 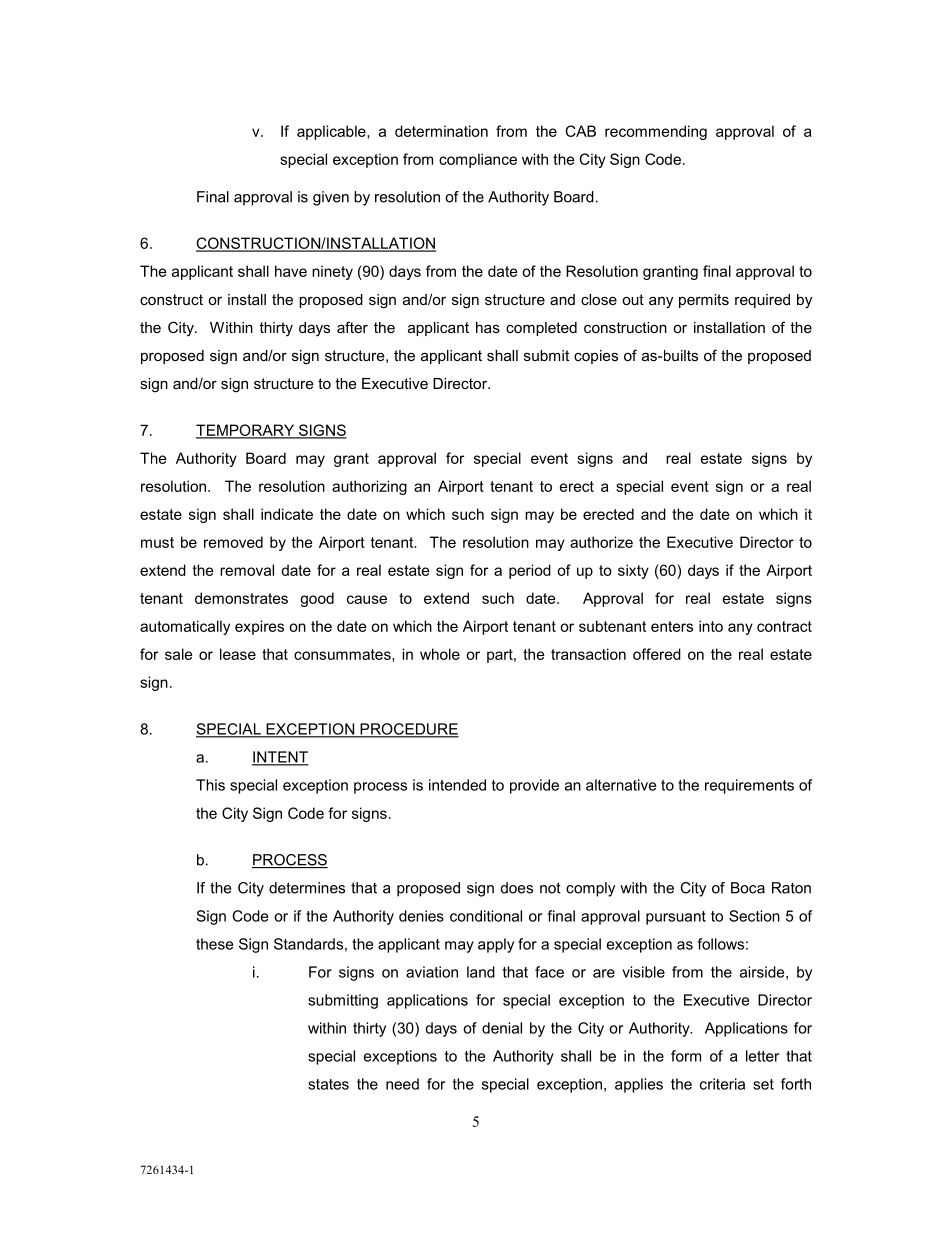 I want to click on permits, so click(x=704, y=301).
